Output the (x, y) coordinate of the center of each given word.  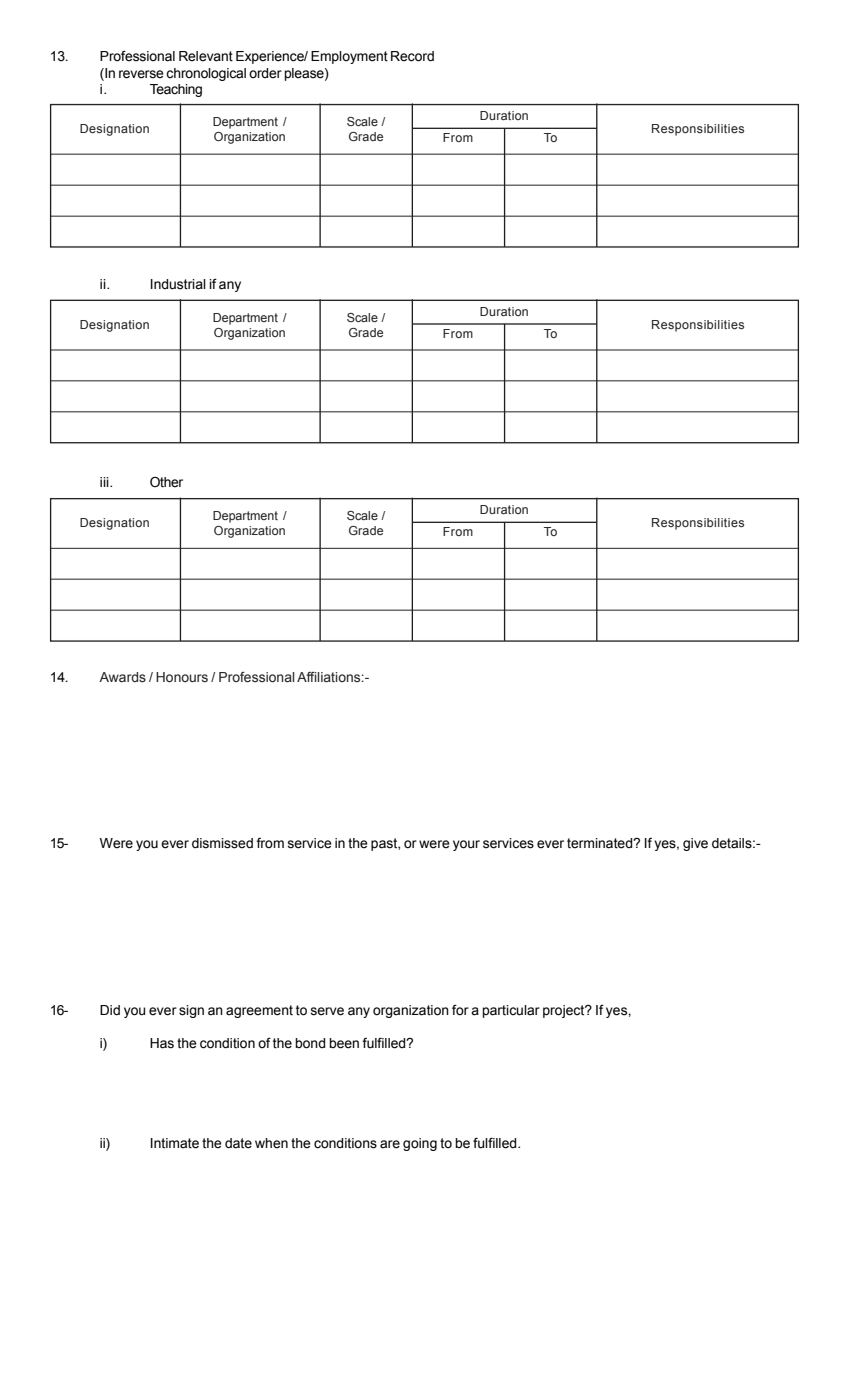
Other (166, 482)
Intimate (175, 1143)
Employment (349, 57)
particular (511, 1011)
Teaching (176, 90)
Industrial (178, 284)
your (466, 845)
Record (412, 56)
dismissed (222, 843)
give (695, 844)
